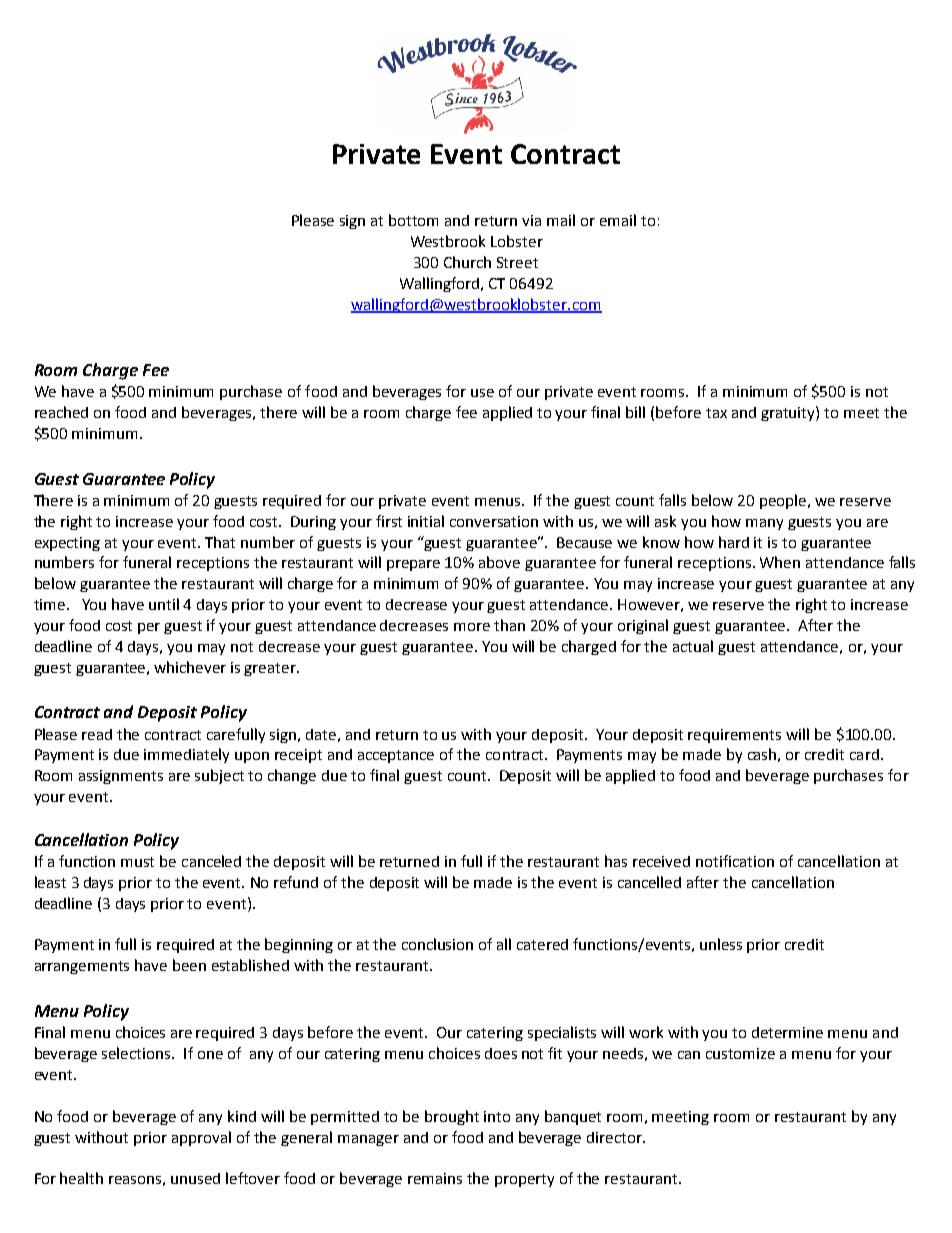  What do you see at coordinates (467, 262) in the screenshot?
I see `Church` at bounding box center [467, 262].
